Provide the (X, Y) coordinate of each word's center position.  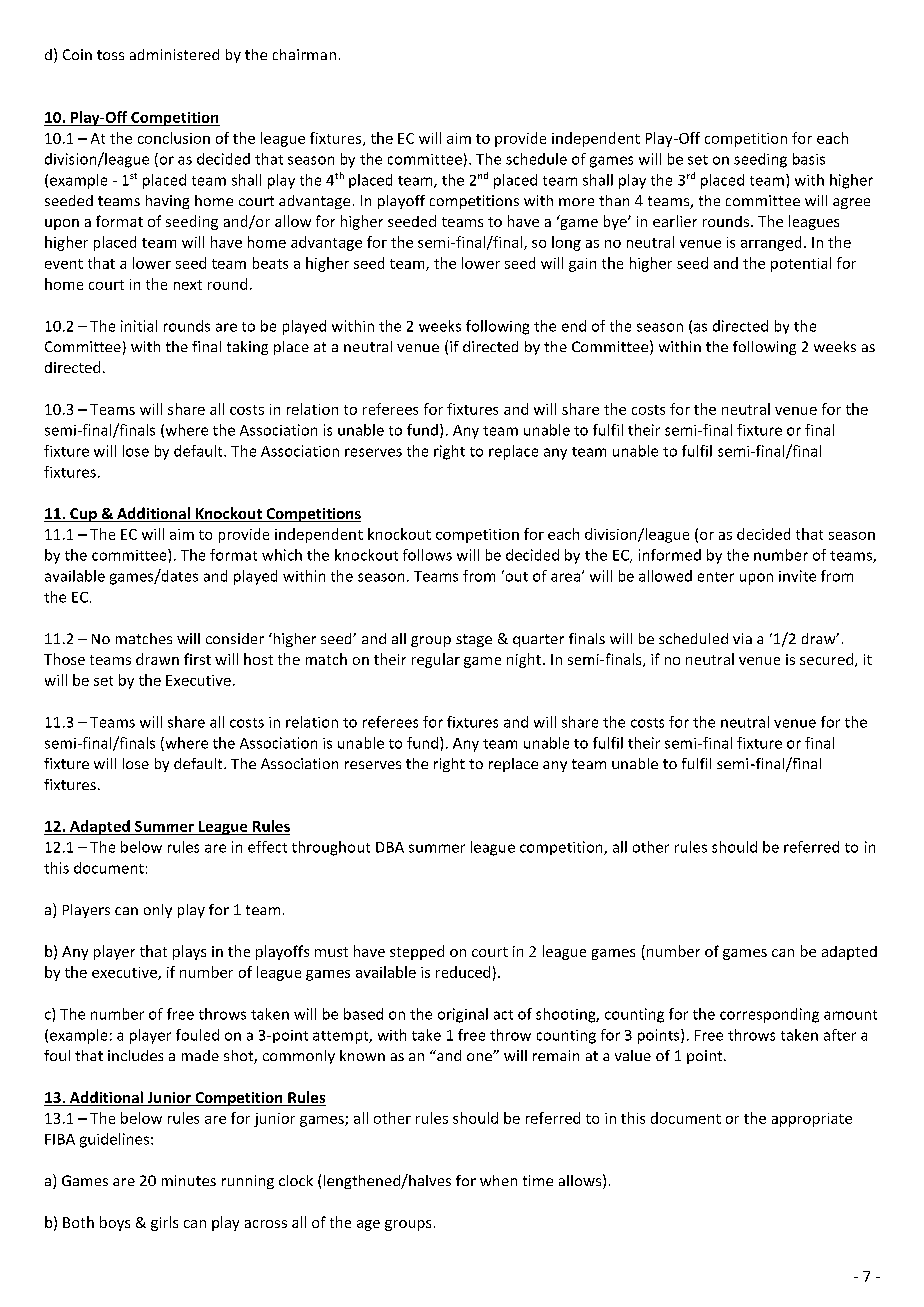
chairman (304, 54)
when (498, 1180)
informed (670, 555)
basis (809, 159)
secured (828, 660)
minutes (189, 1180)
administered (174, 54)
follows (427, 555)
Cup (83, 515)
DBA (390, 847)
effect (267, 847)
